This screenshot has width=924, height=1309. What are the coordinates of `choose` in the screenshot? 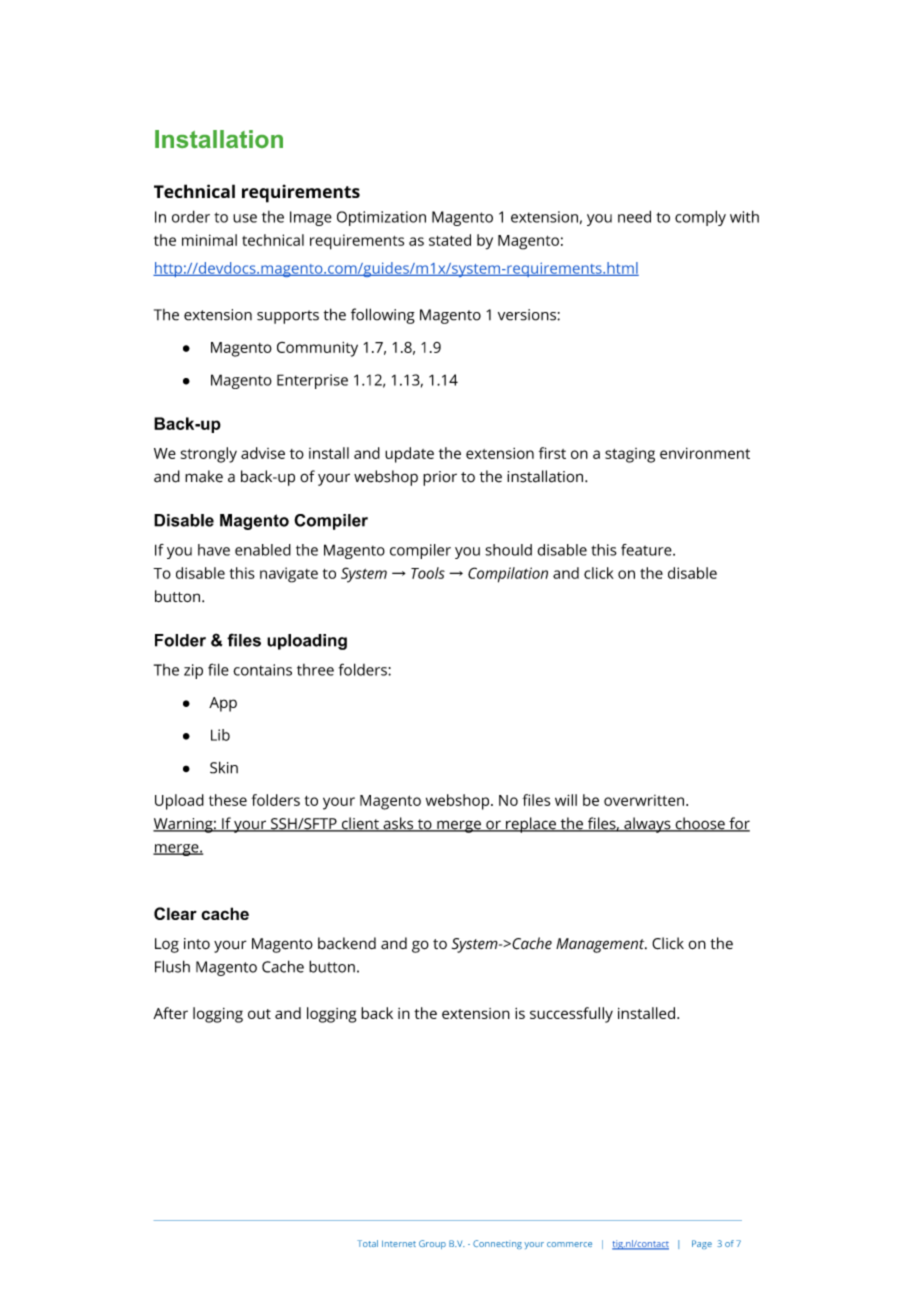 It's located at (700, 824).
